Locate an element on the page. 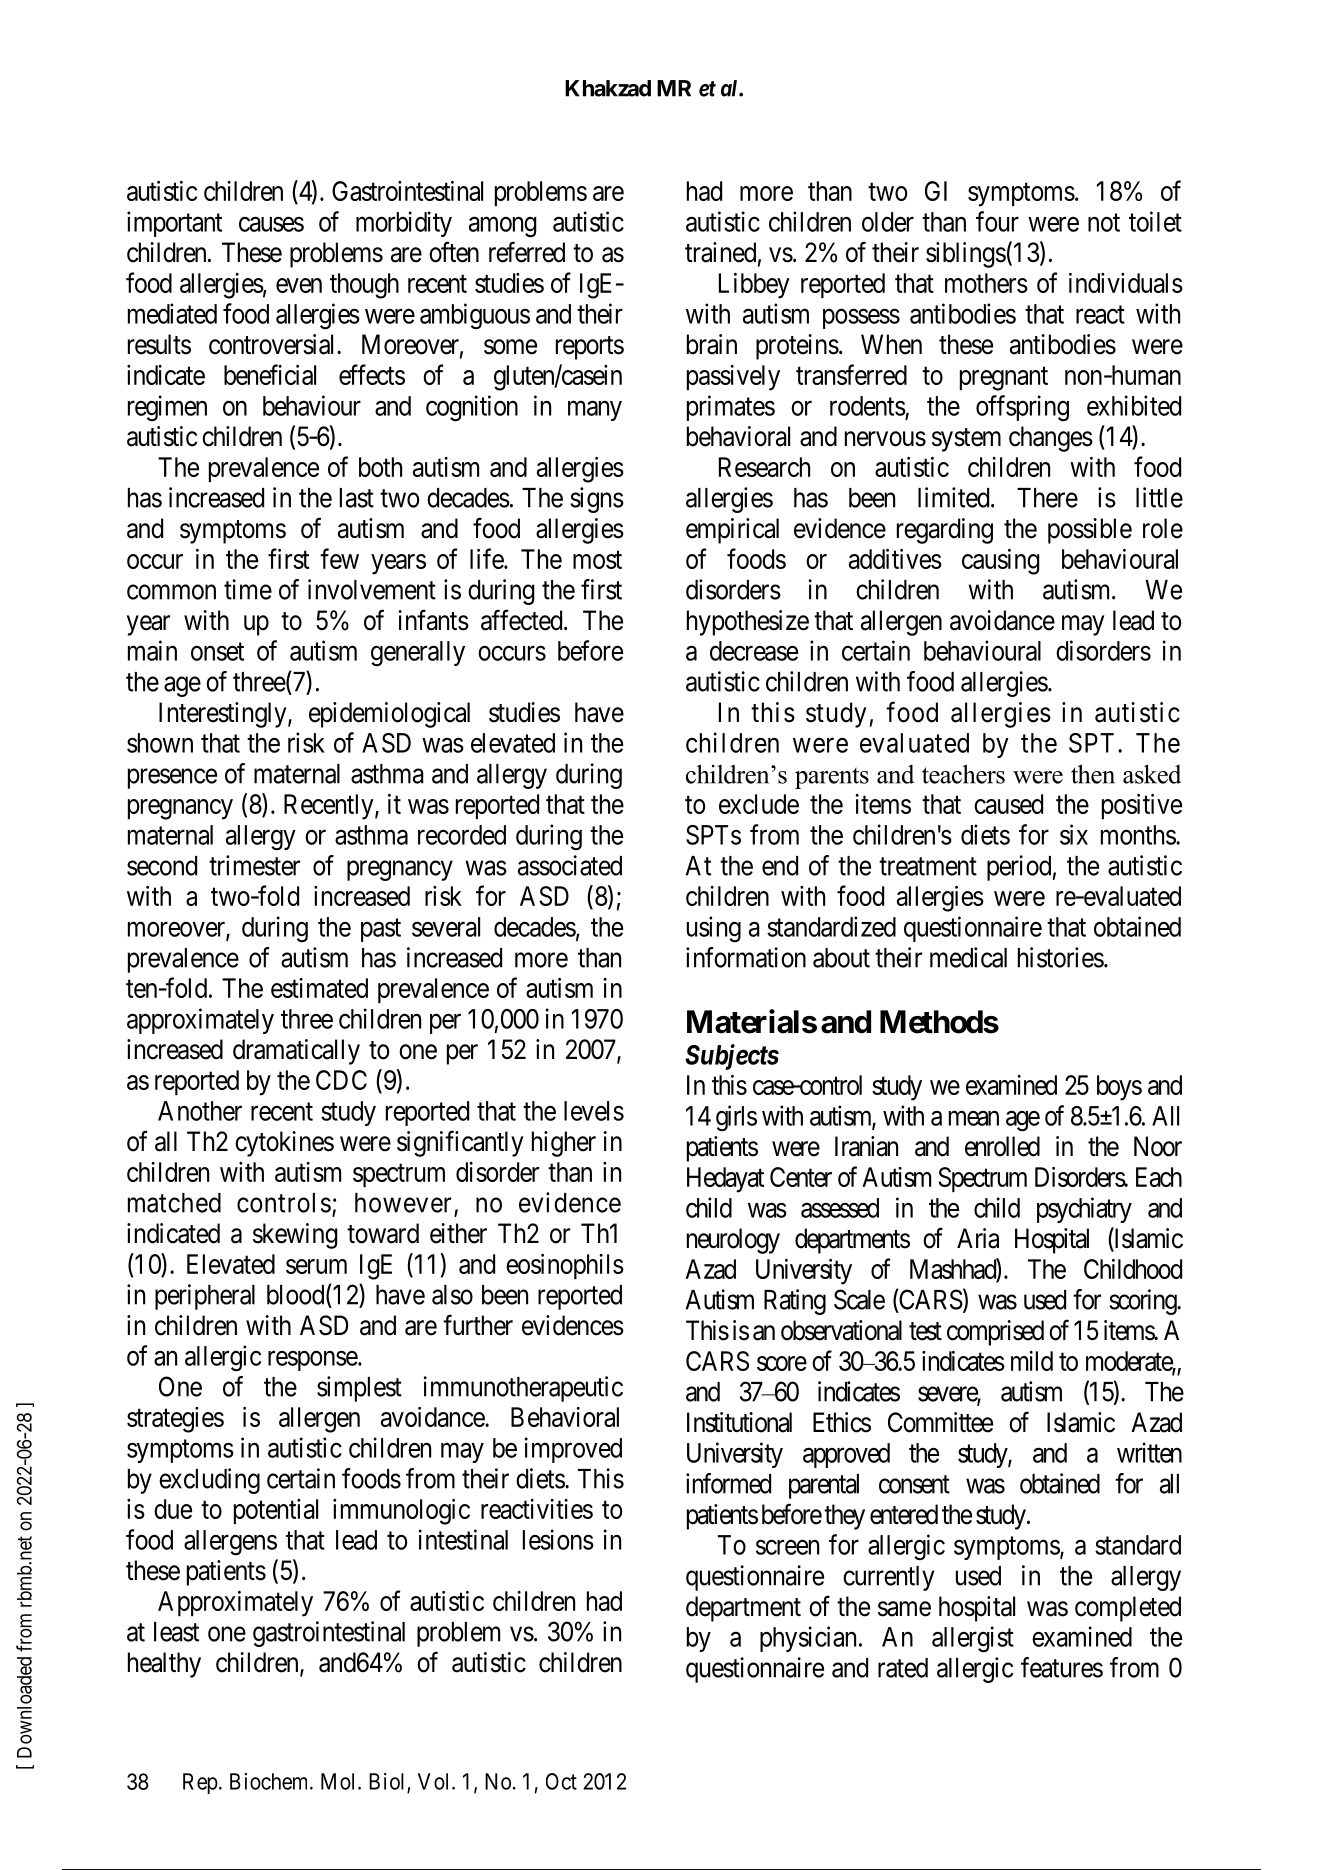 Image resolution: width=1323 pixels, height=1870 pixels. mothers is located at coordinates (986, 283).
